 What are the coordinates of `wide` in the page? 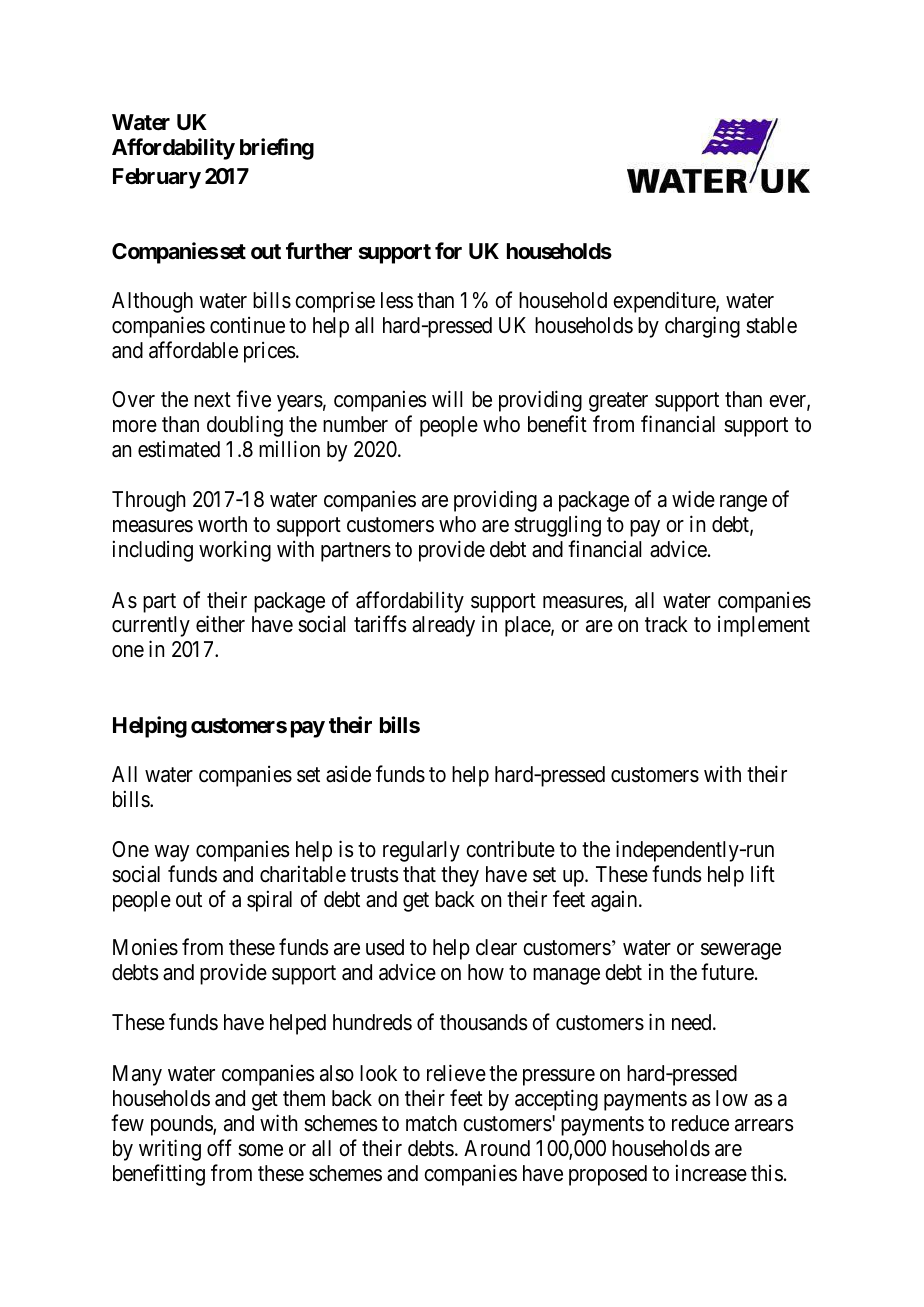 It's located at (693, 499).
